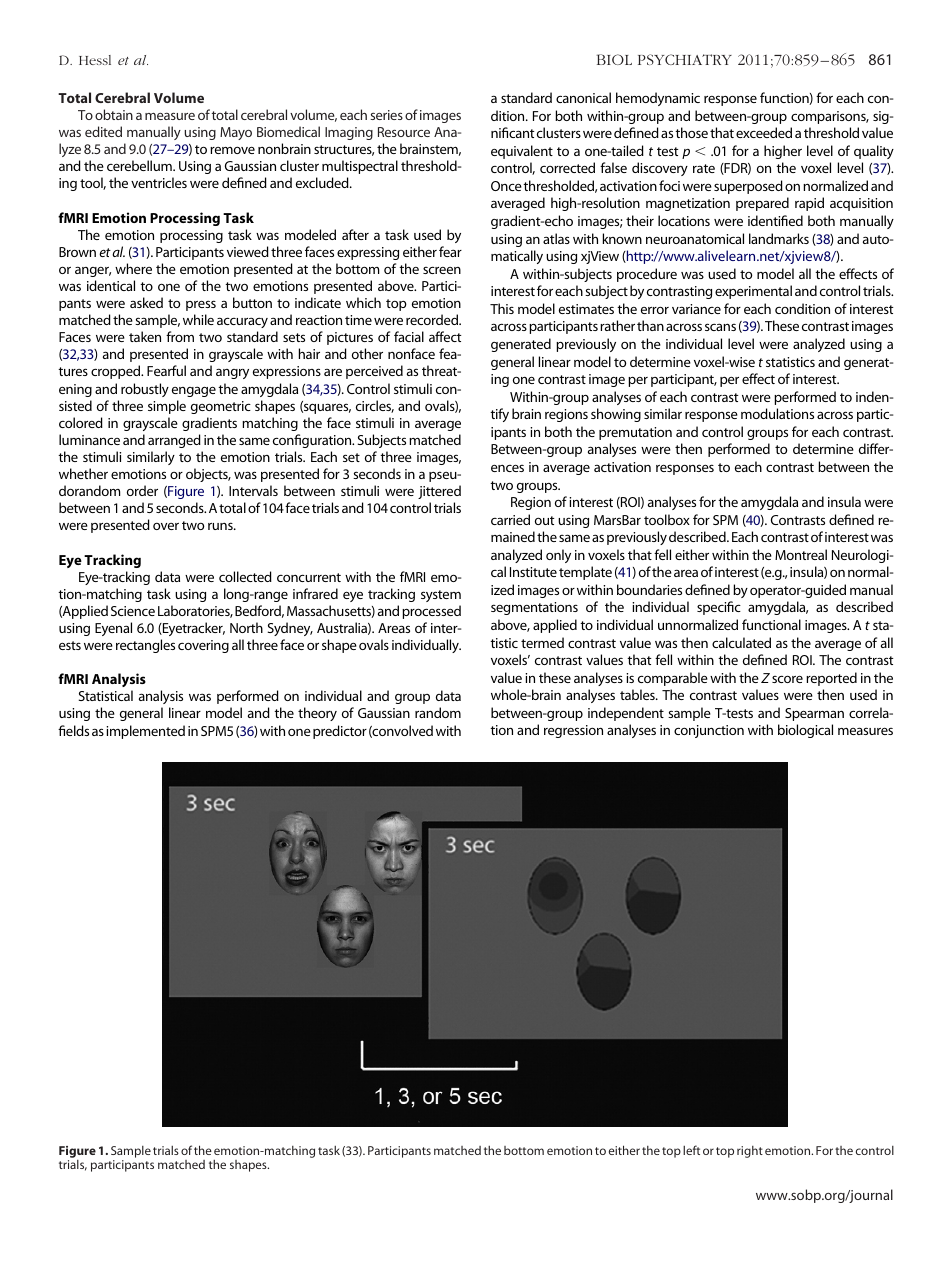 Image resolution: width=952 pixels, height=1275 pixels. Describe the element at coordinates (719, 608) in the image. I see `specific` at that location.
